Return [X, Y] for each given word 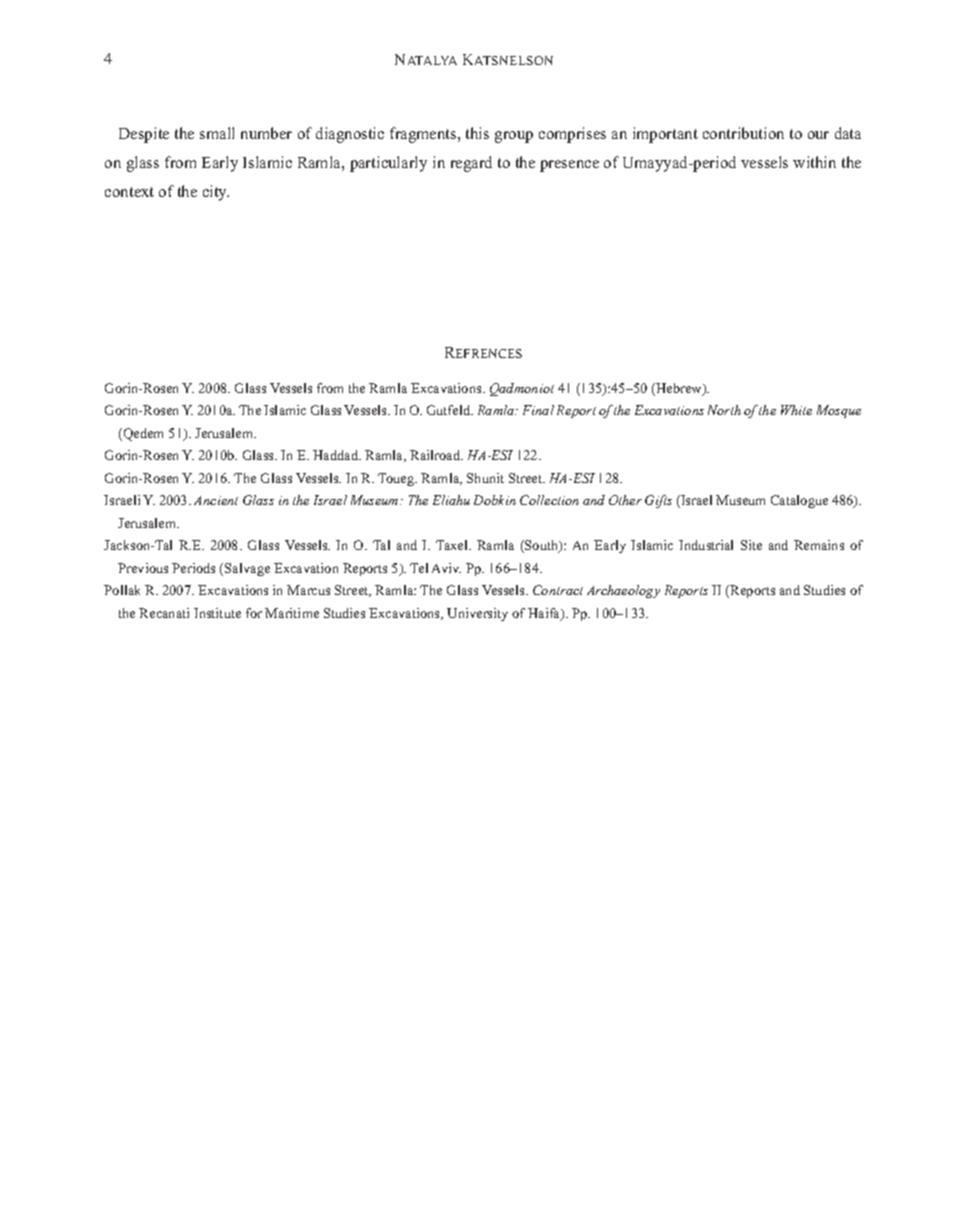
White [796, 410]
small [217, 133]
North [724, 410]
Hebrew [679, 389]
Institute [217, 613]
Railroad [436, 455]
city [216, 193]
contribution [743, 133]
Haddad [337, 455]
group [514, 137]
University [477, 614]
